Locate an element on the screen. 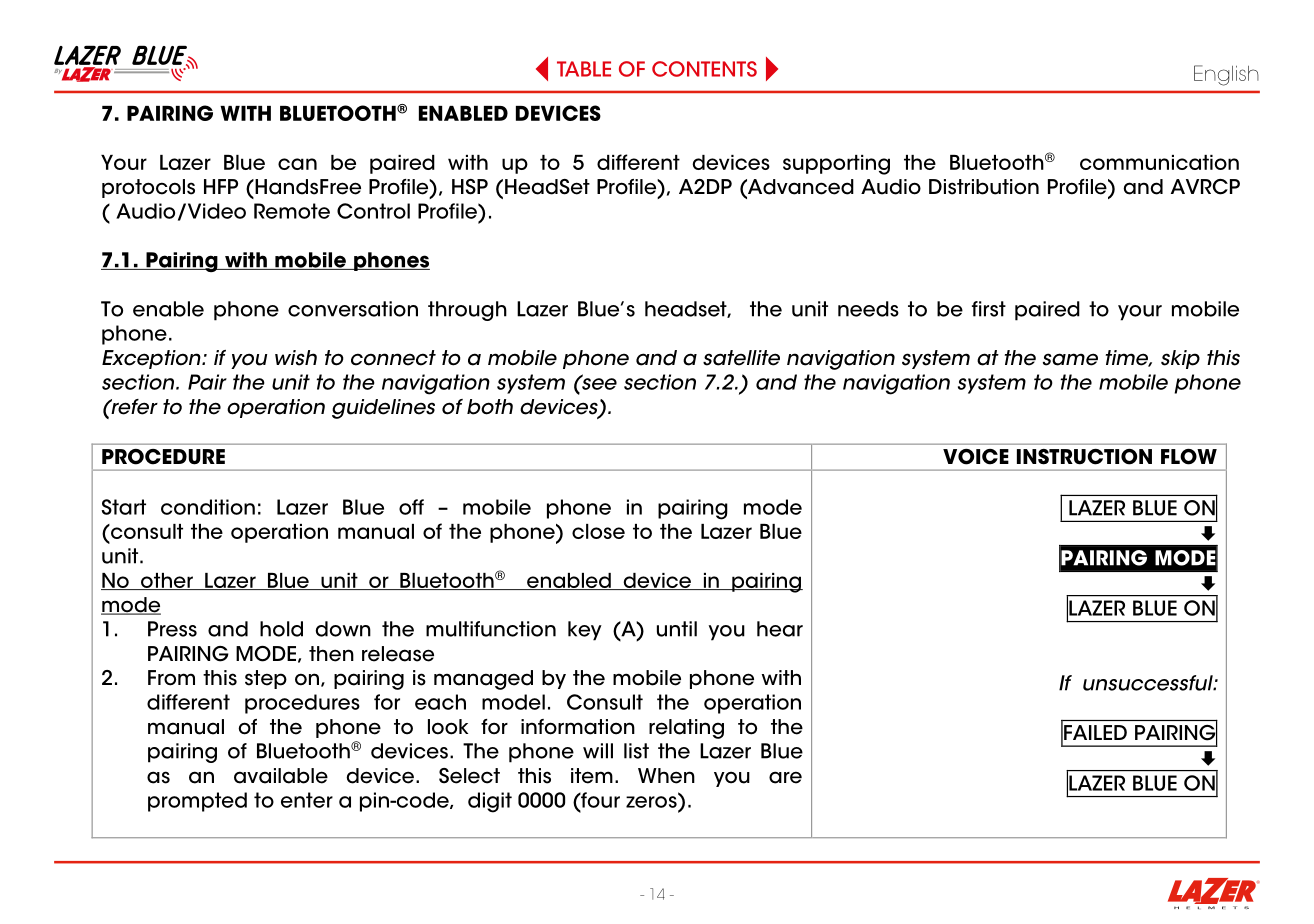 Image resolution: width=1314 pixels, height=924 pixels. English is located at coordinates (1226, 75).
